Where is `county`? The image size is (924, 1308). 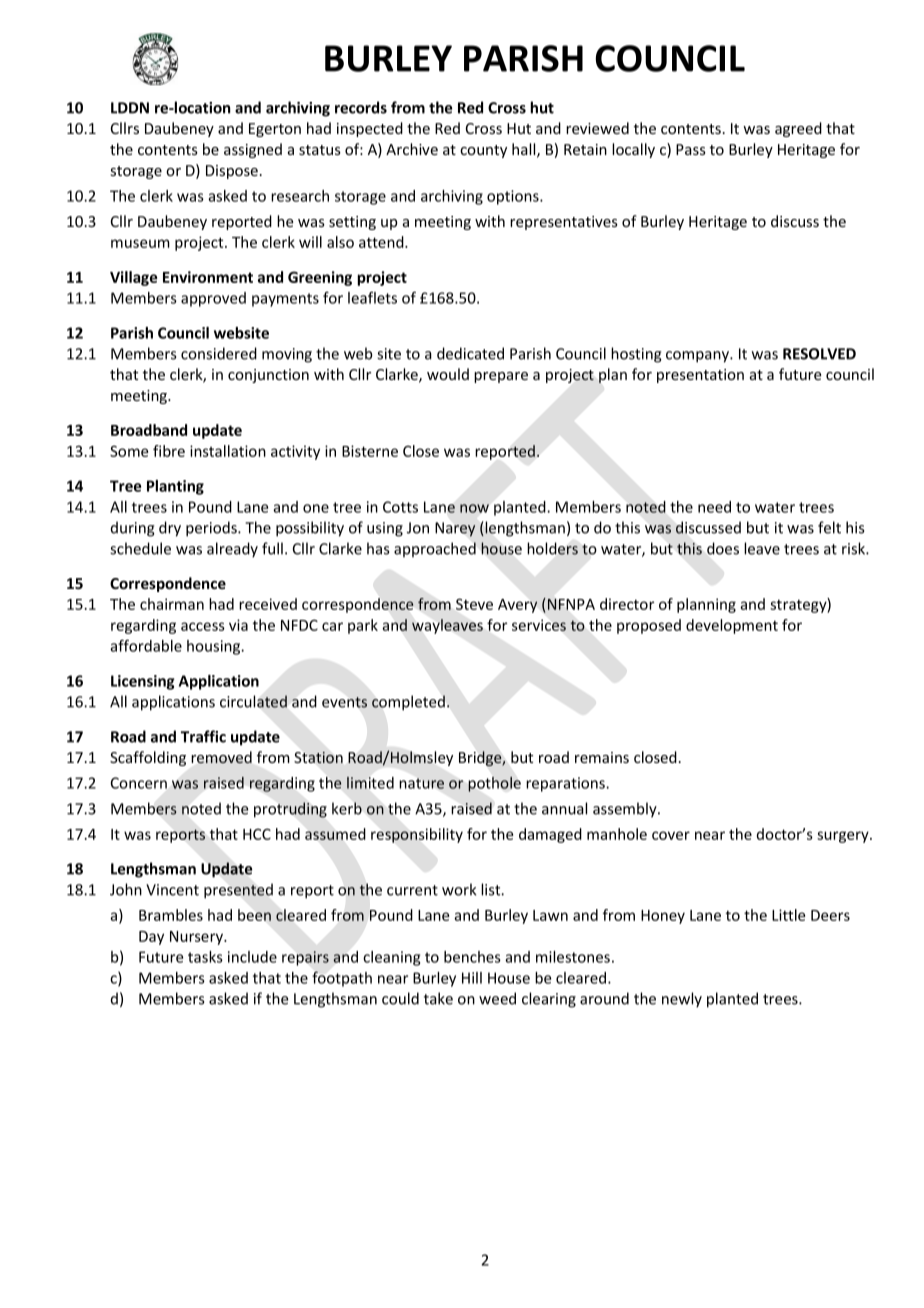
county is located at coordinates (483, 151).
